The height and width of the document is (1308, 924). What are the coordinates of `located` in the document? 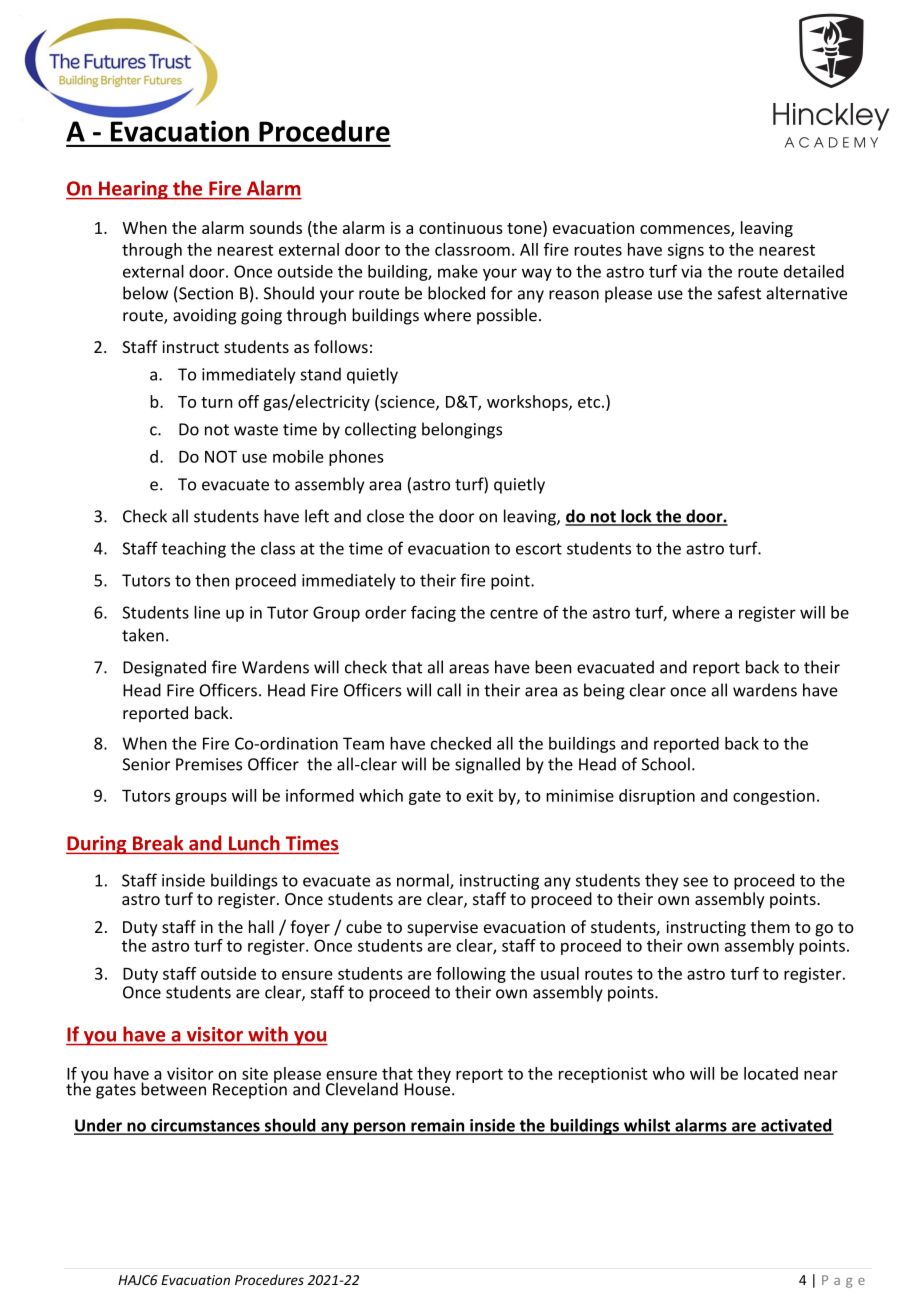 It's located at (771, 1073).
